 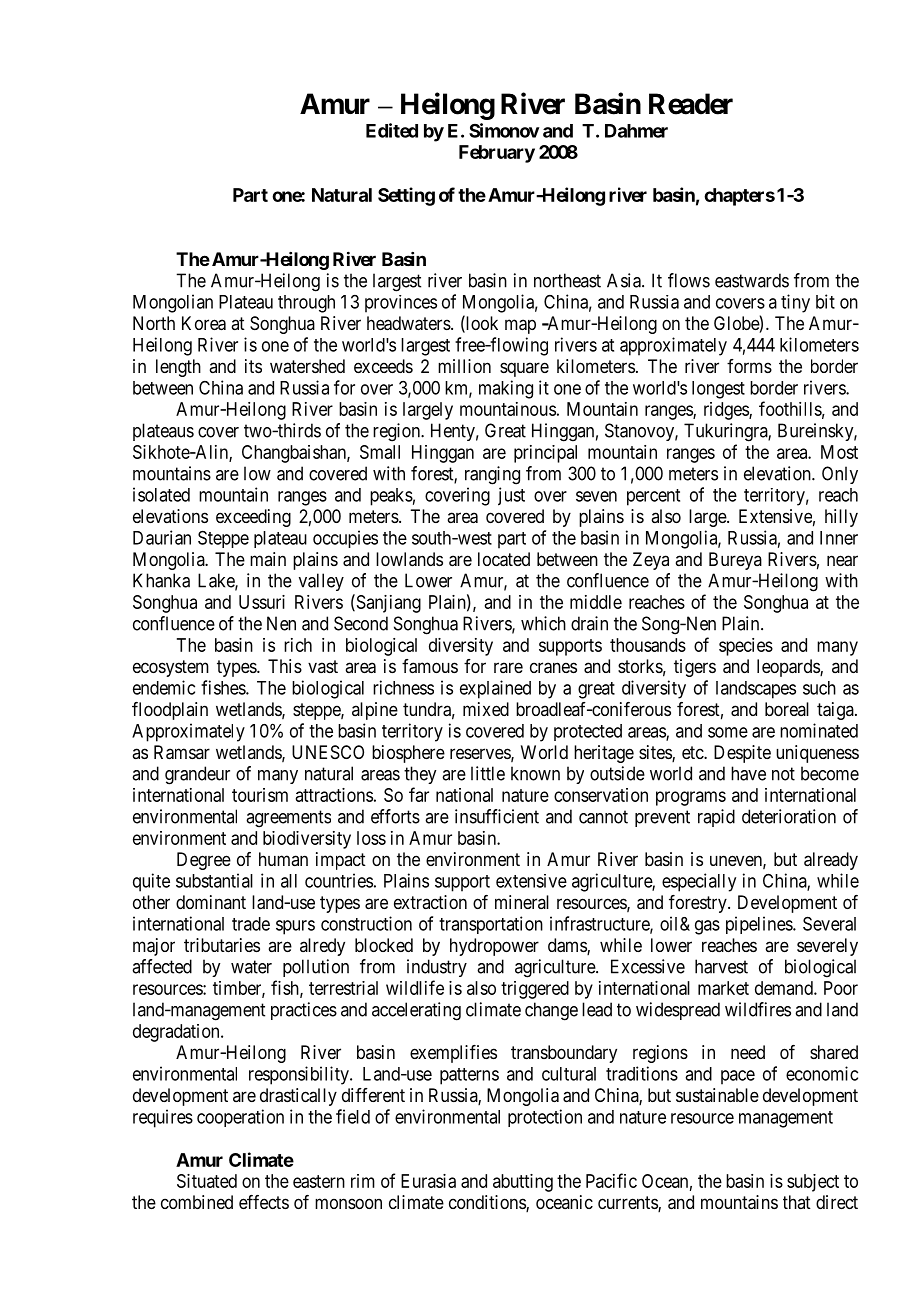 What do you see at coordinates (207, 1181) in the image?
I see `Situated` at bounding box center [207, 1181].
